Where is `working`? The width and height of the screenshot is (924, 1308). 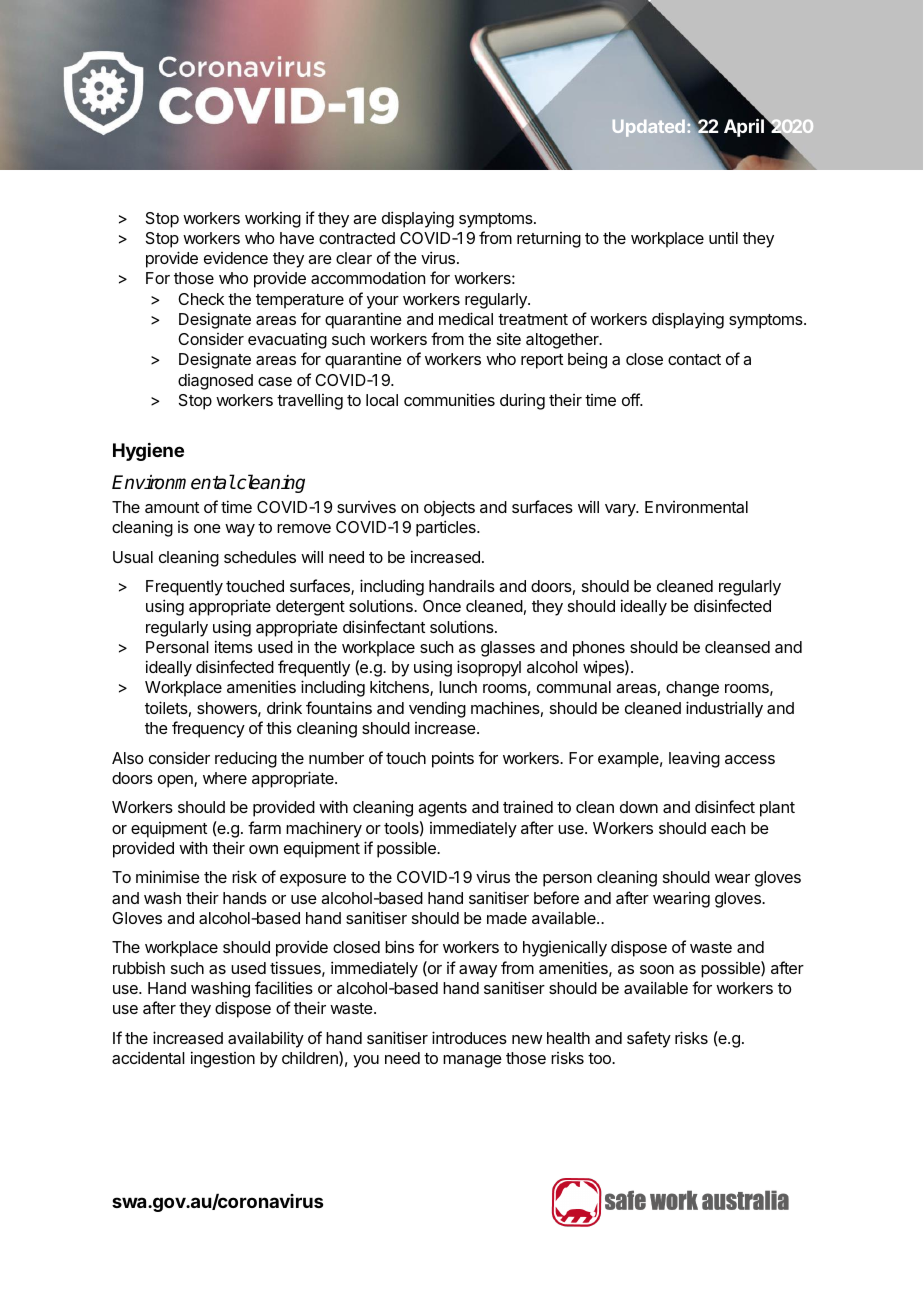 working is located at coordinates (273, 220).
